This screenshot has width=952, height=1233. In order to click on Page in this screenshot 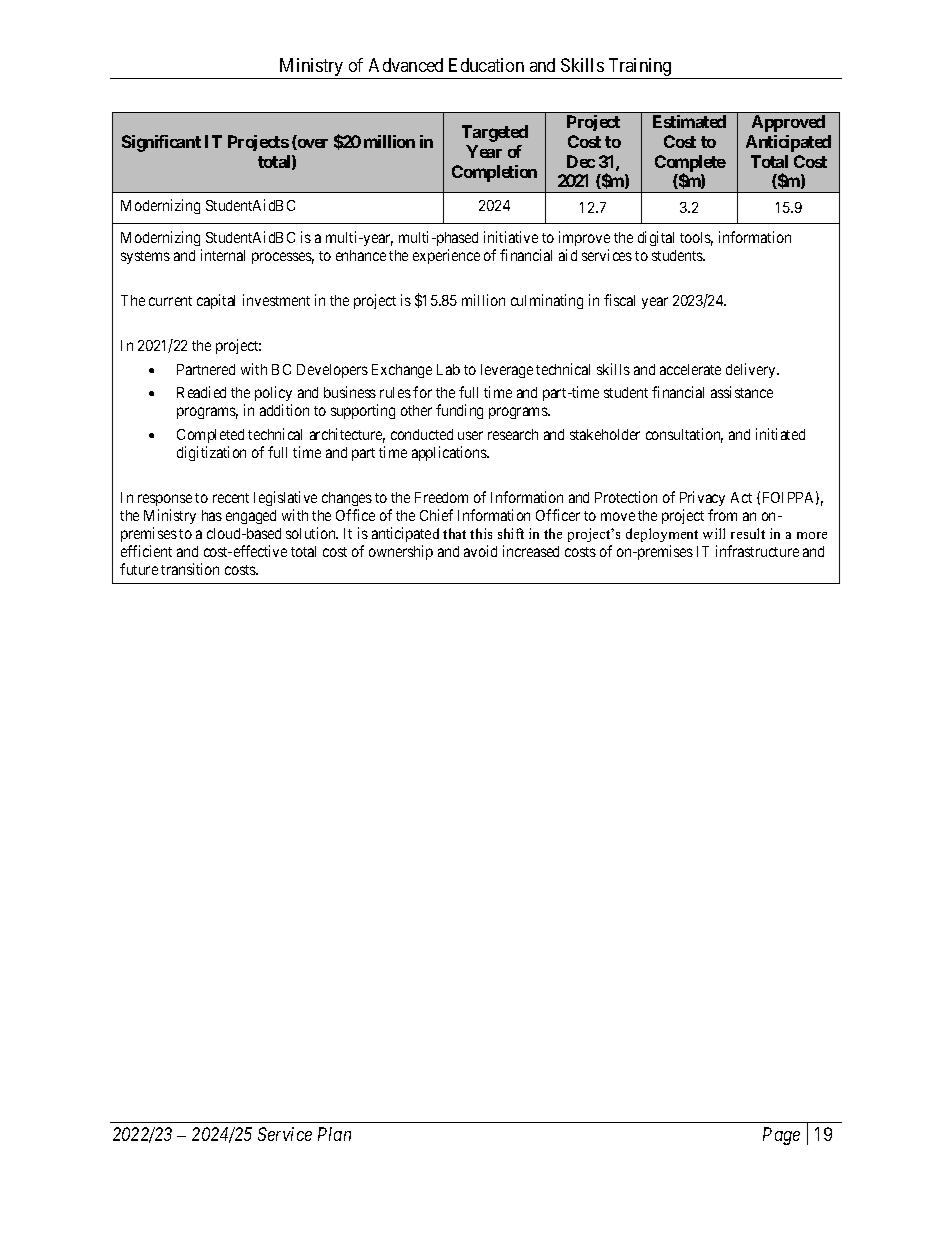, I will do `click(781, 1136)`.
